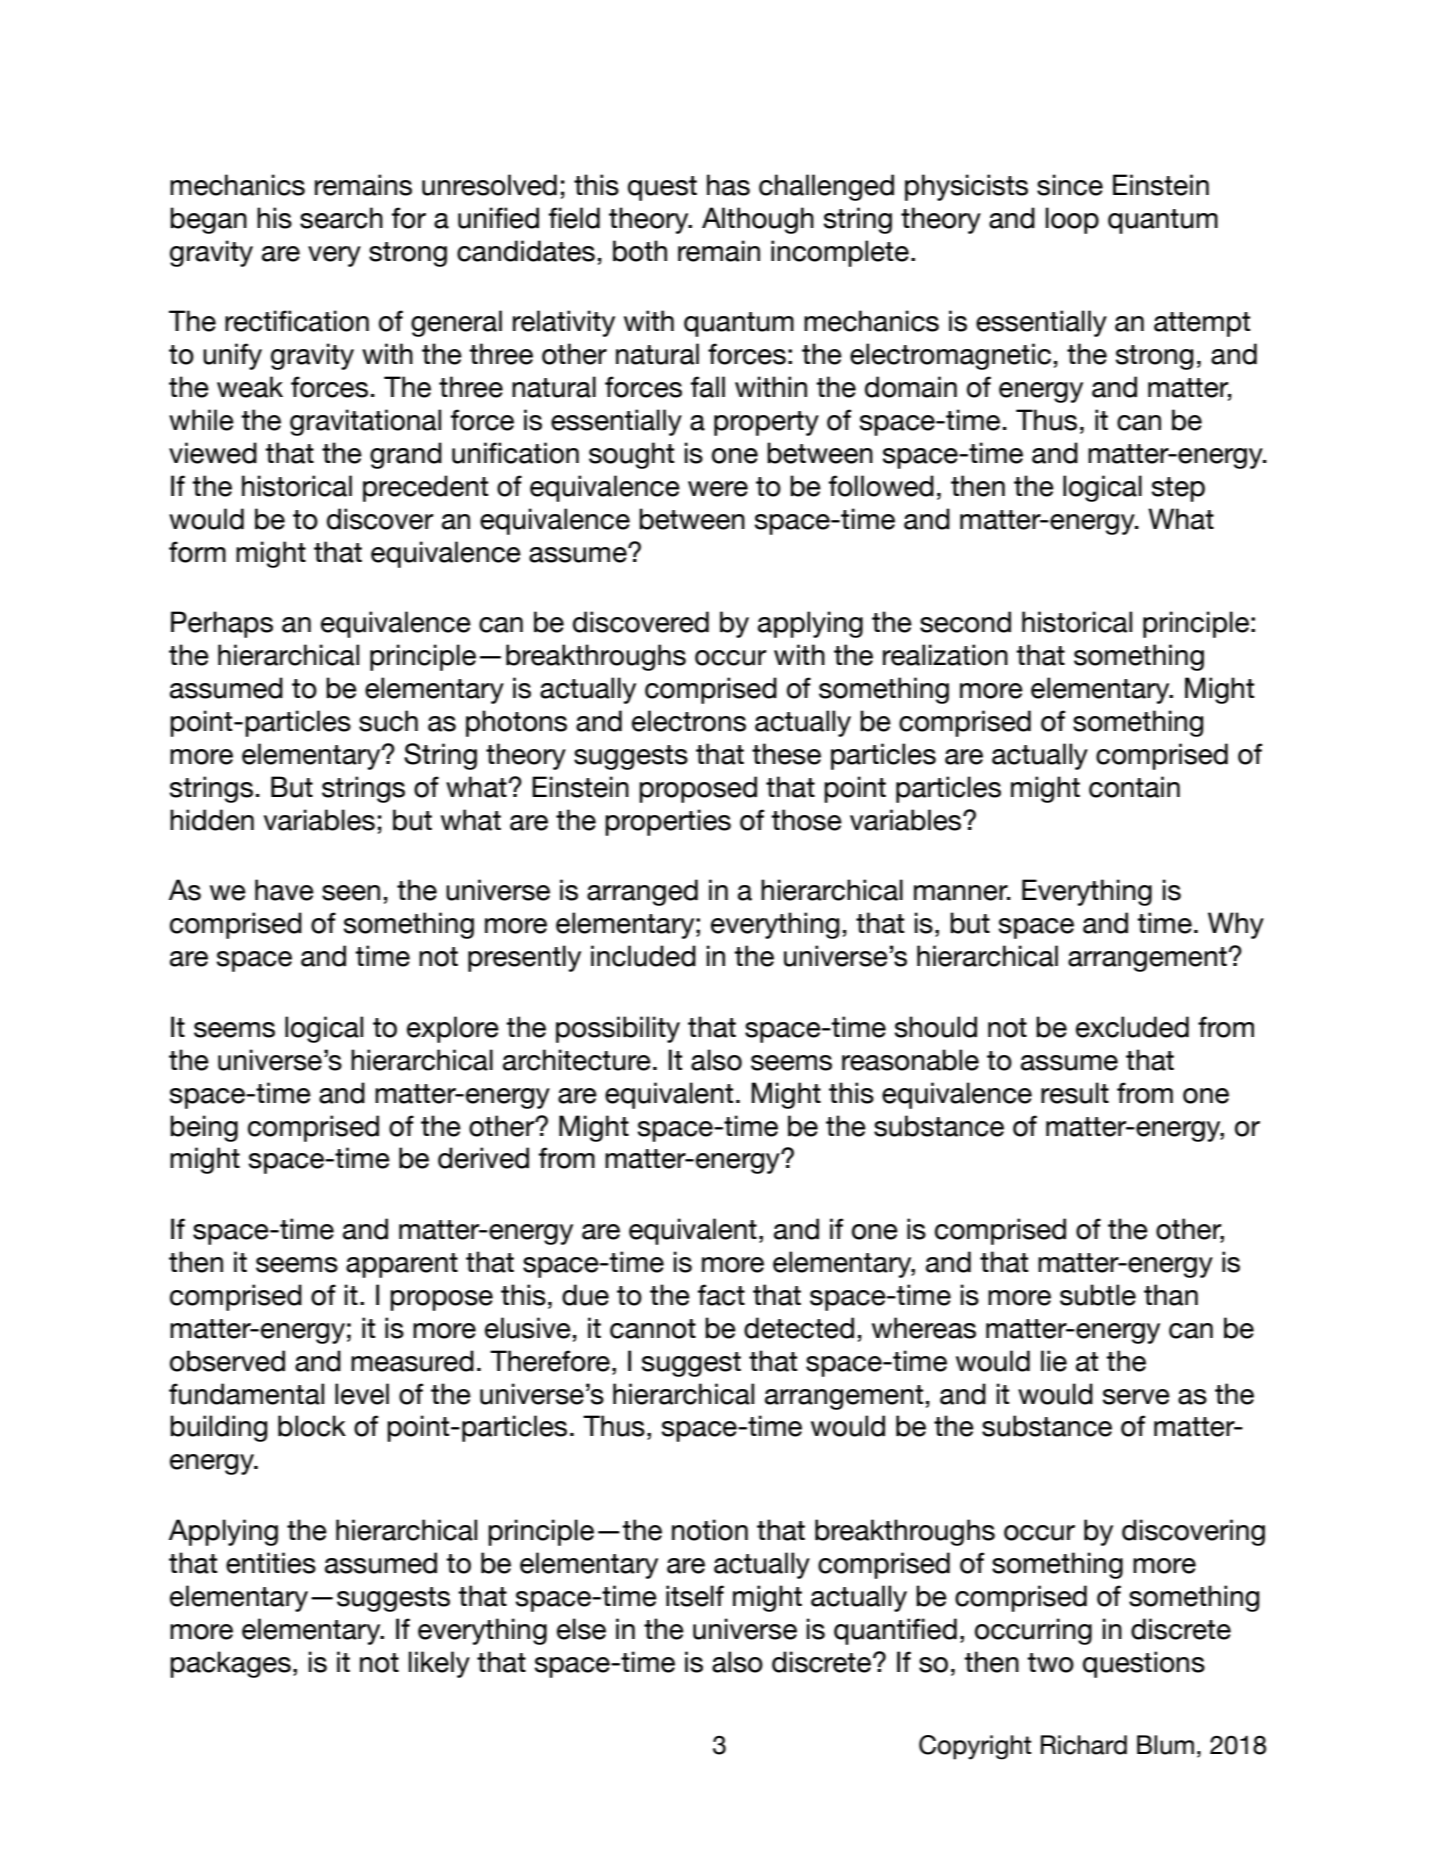  What do you see at coordinates (341, 218) in the page?
I see `search` at bounding box center [341, 218].
